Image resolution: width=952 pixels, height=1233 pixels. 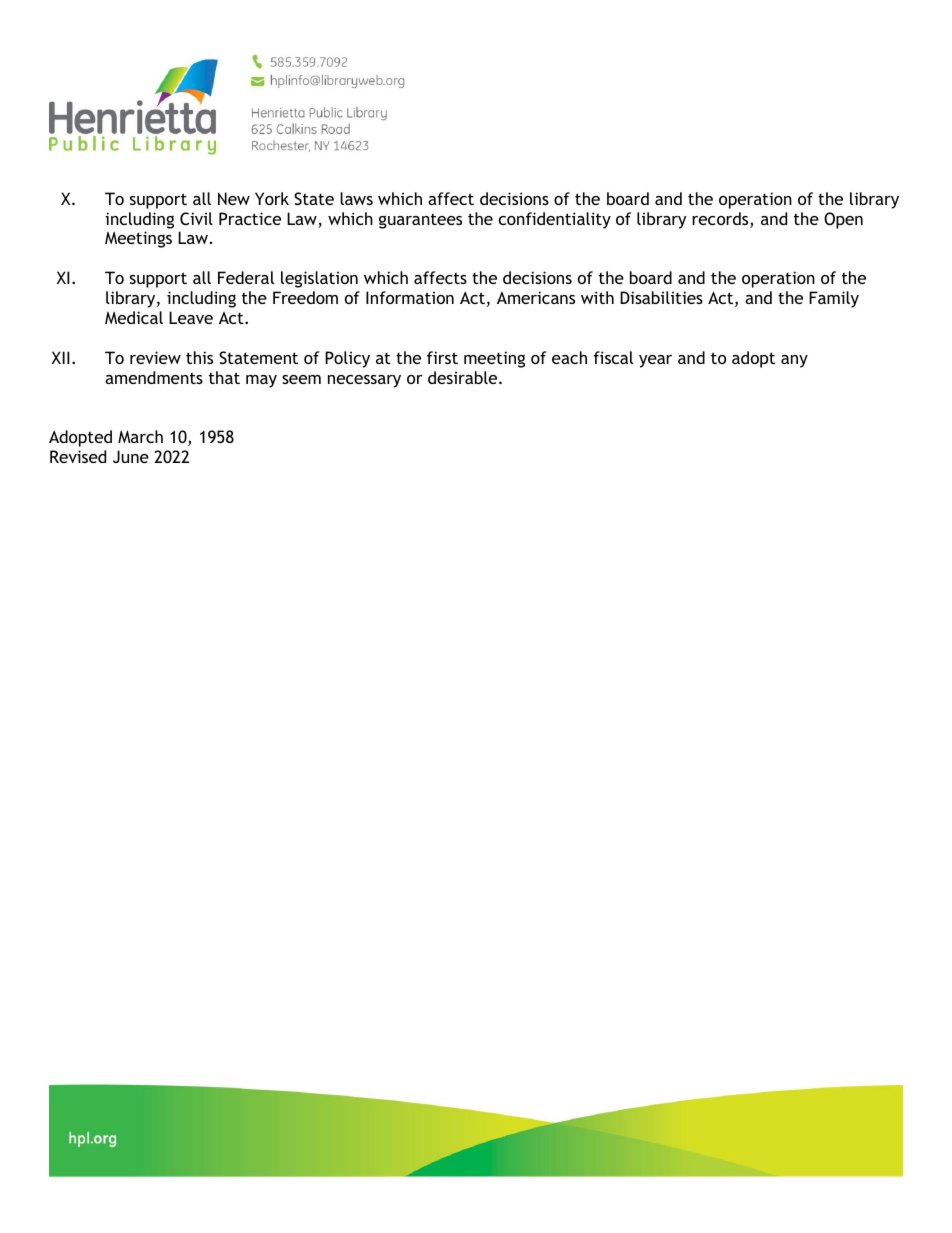 What do you see at coordinates (410, 297) in the screenshot?
I see `Information` at bounding box center [410, 297].
